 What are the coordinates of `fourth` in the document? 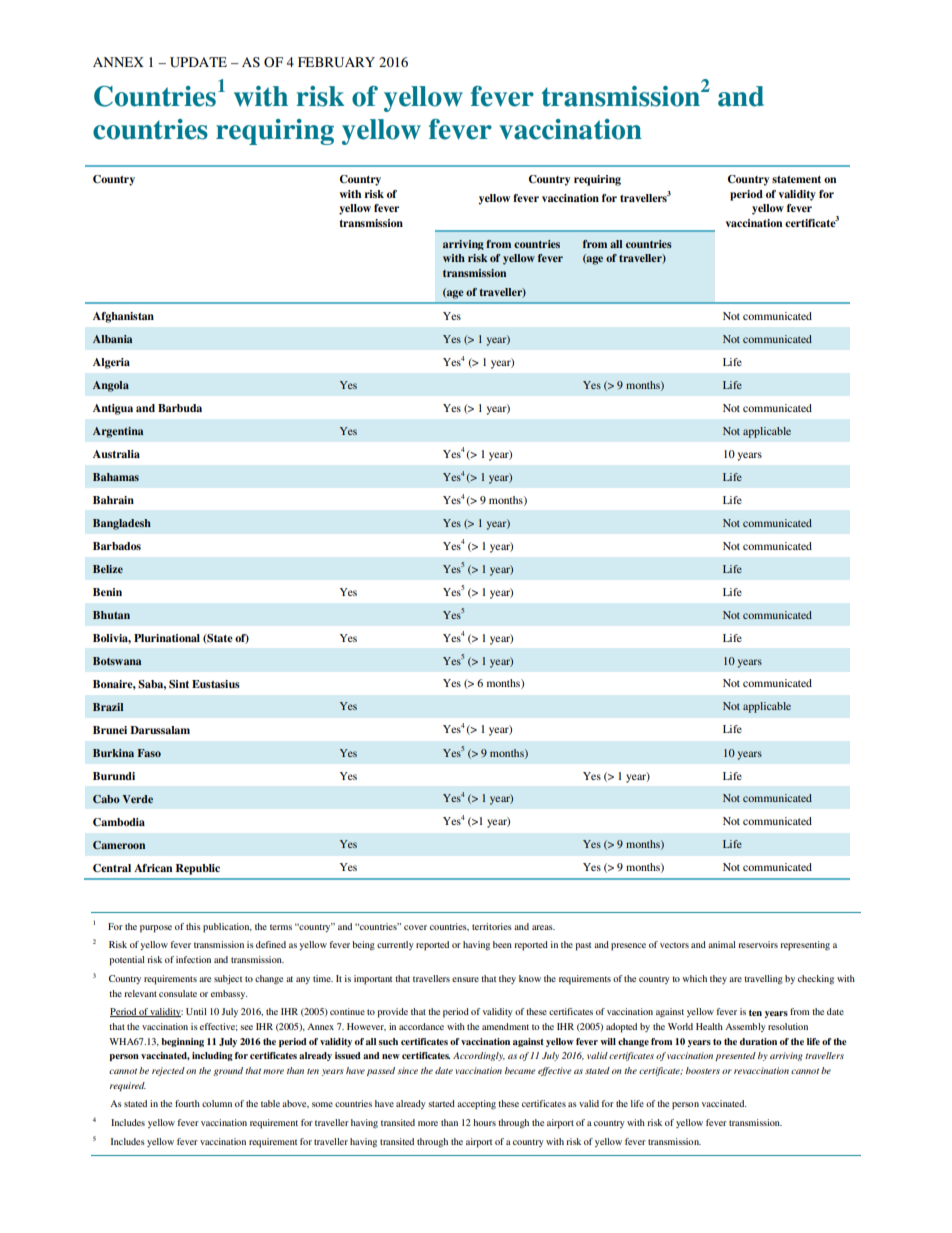 It's located at (187, 1103).
